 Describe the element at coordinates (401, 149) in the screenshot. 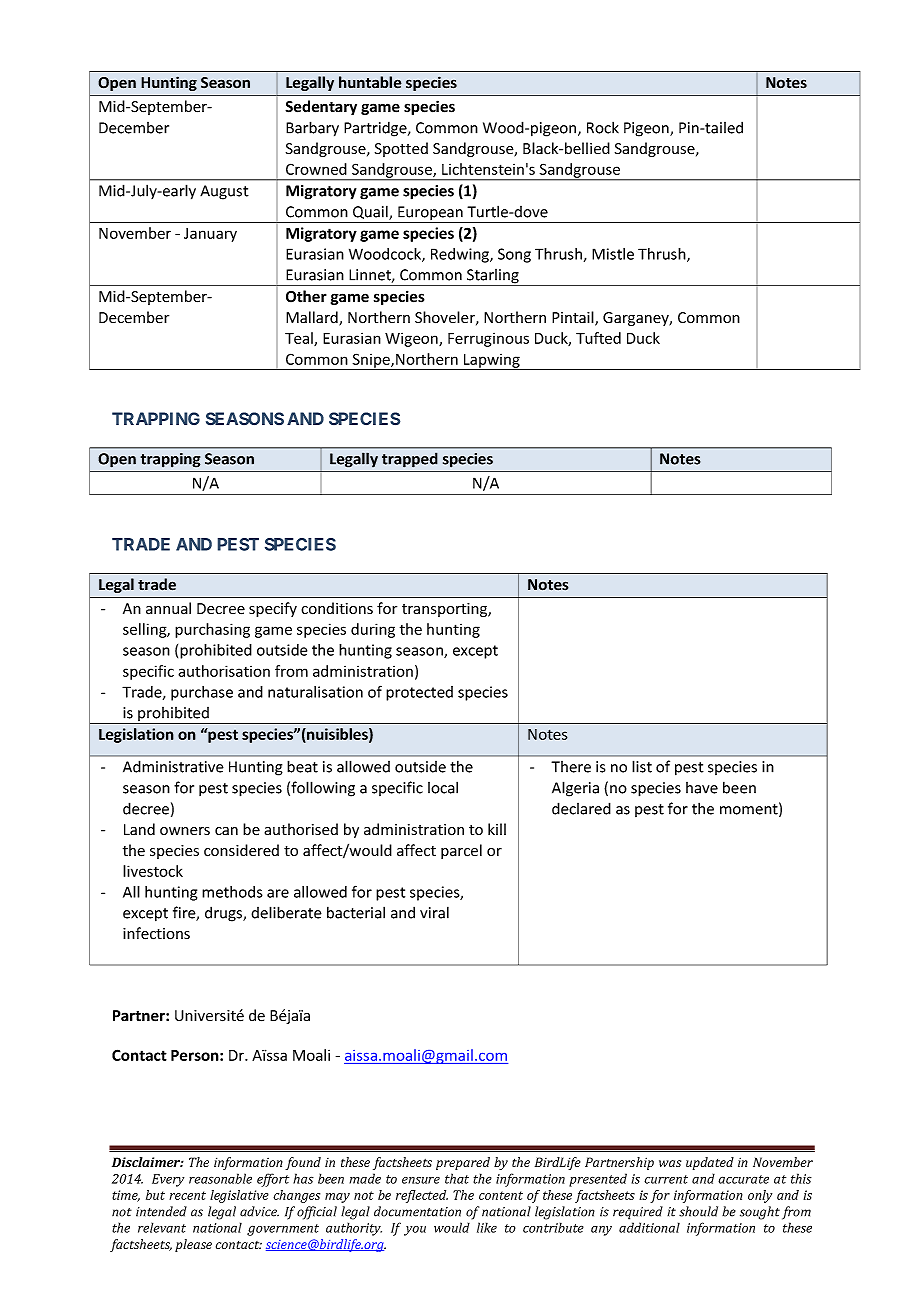

I see `Spotted` at that location.
